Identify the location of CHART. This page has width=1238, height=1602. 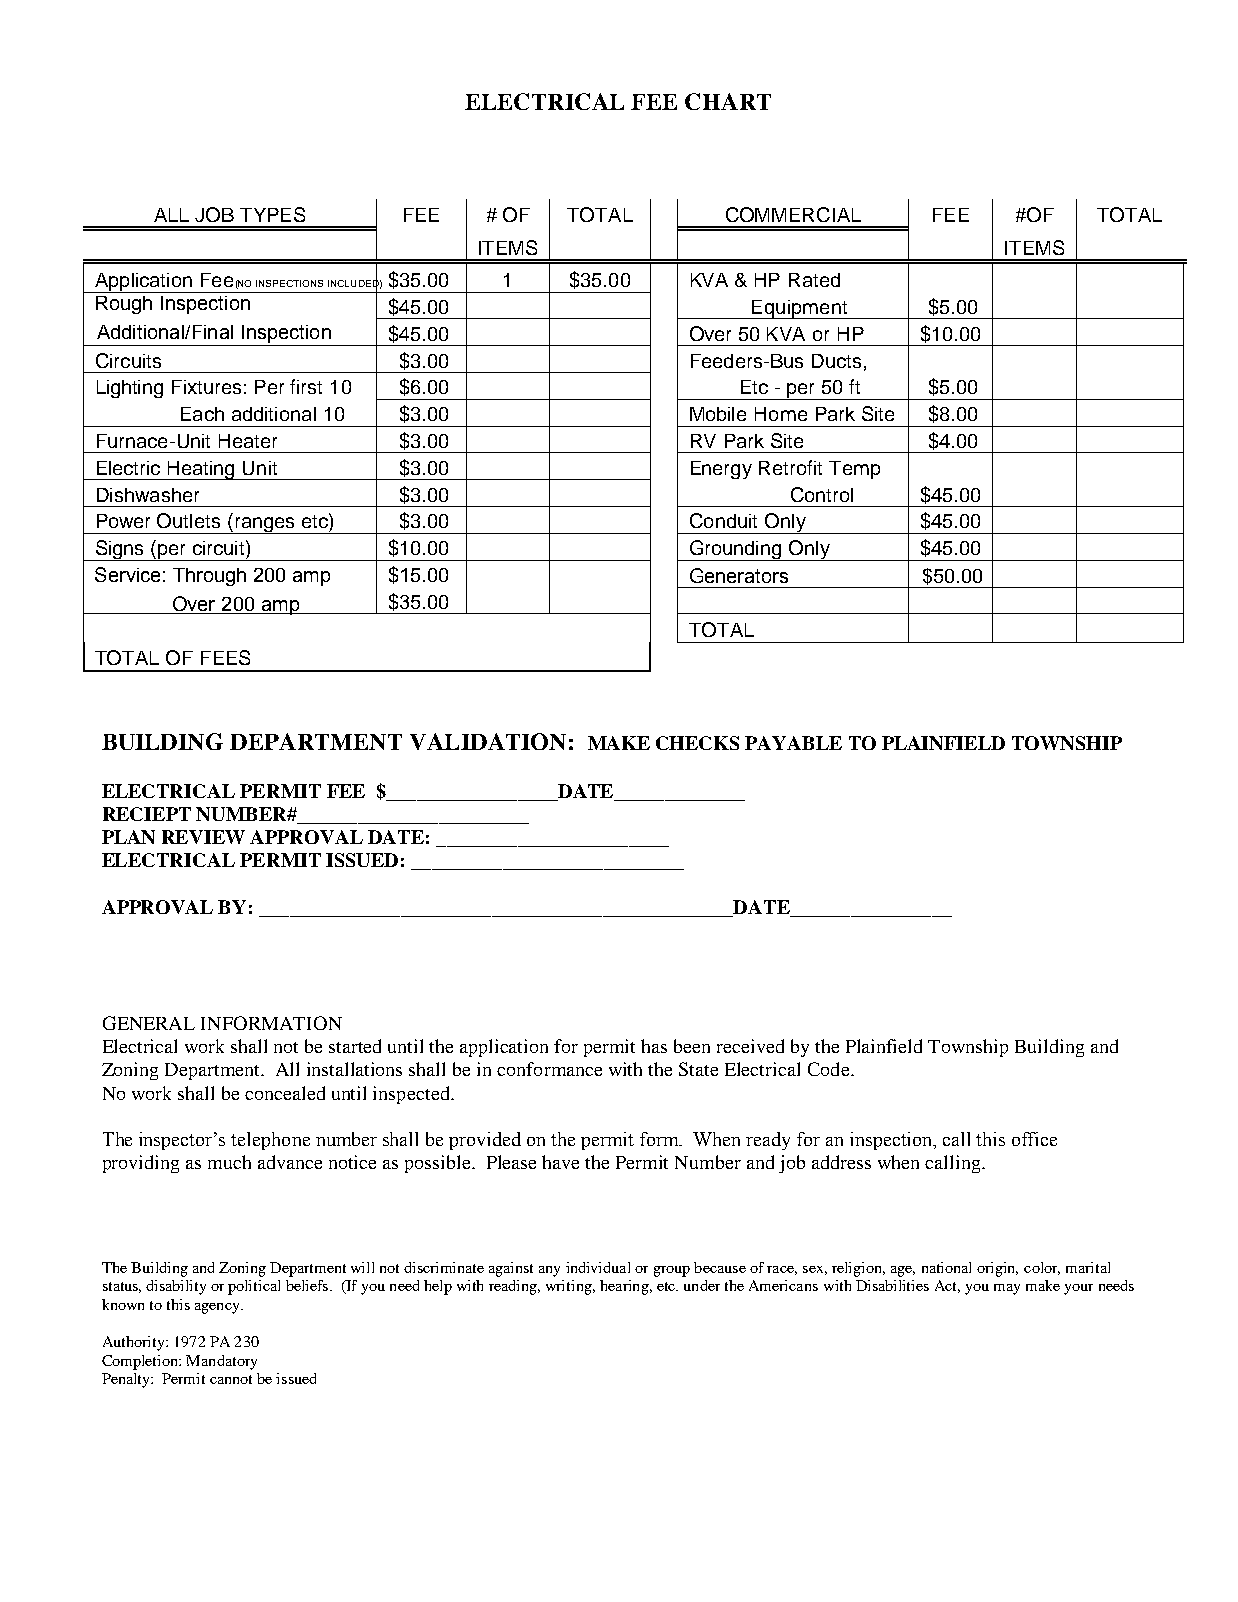
(728, 101).
